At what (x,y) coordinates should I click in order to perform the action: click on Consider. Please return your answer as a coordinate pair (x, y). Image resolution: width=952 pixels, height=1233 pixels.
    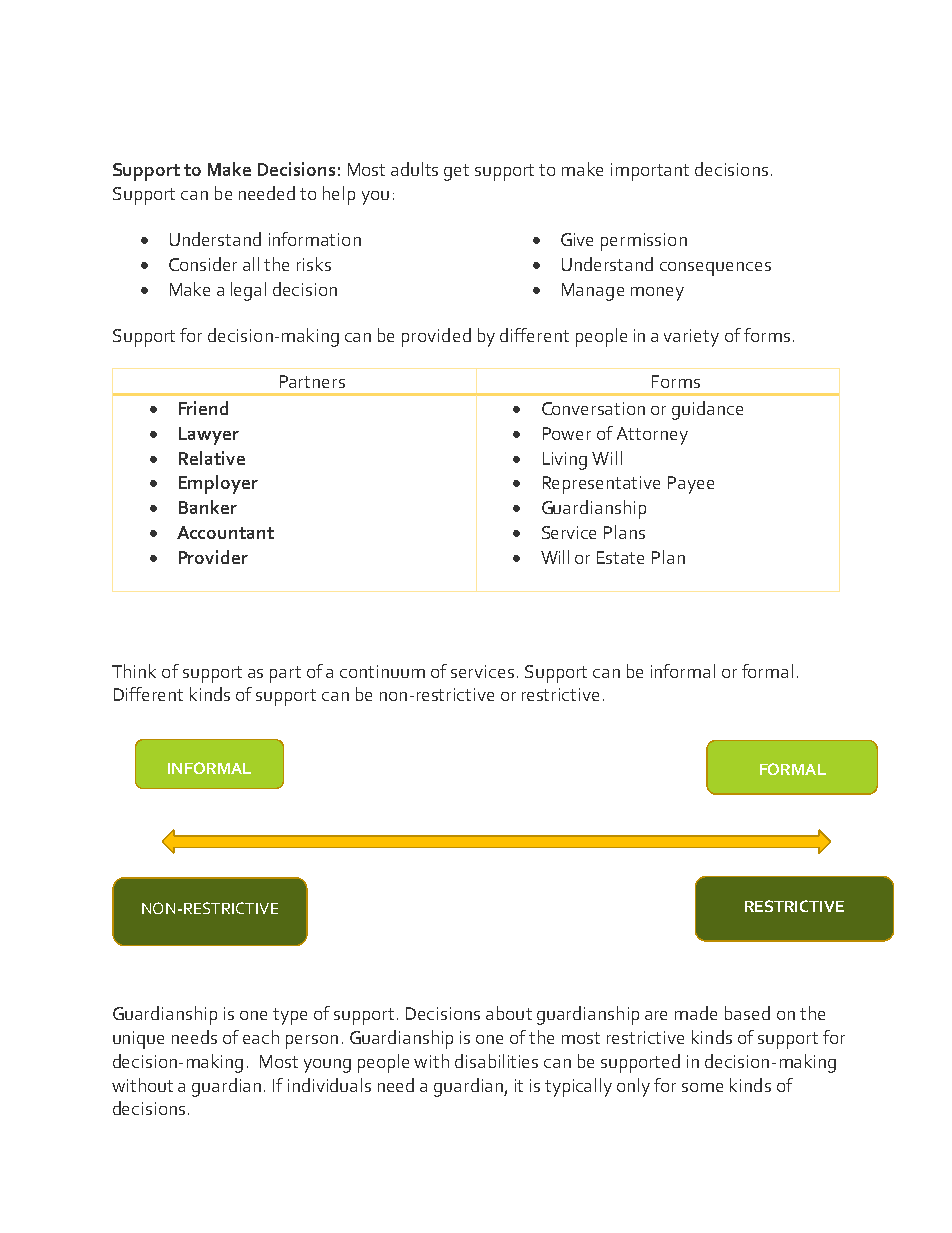
    Looking at the image, I should click on (203, 264).
